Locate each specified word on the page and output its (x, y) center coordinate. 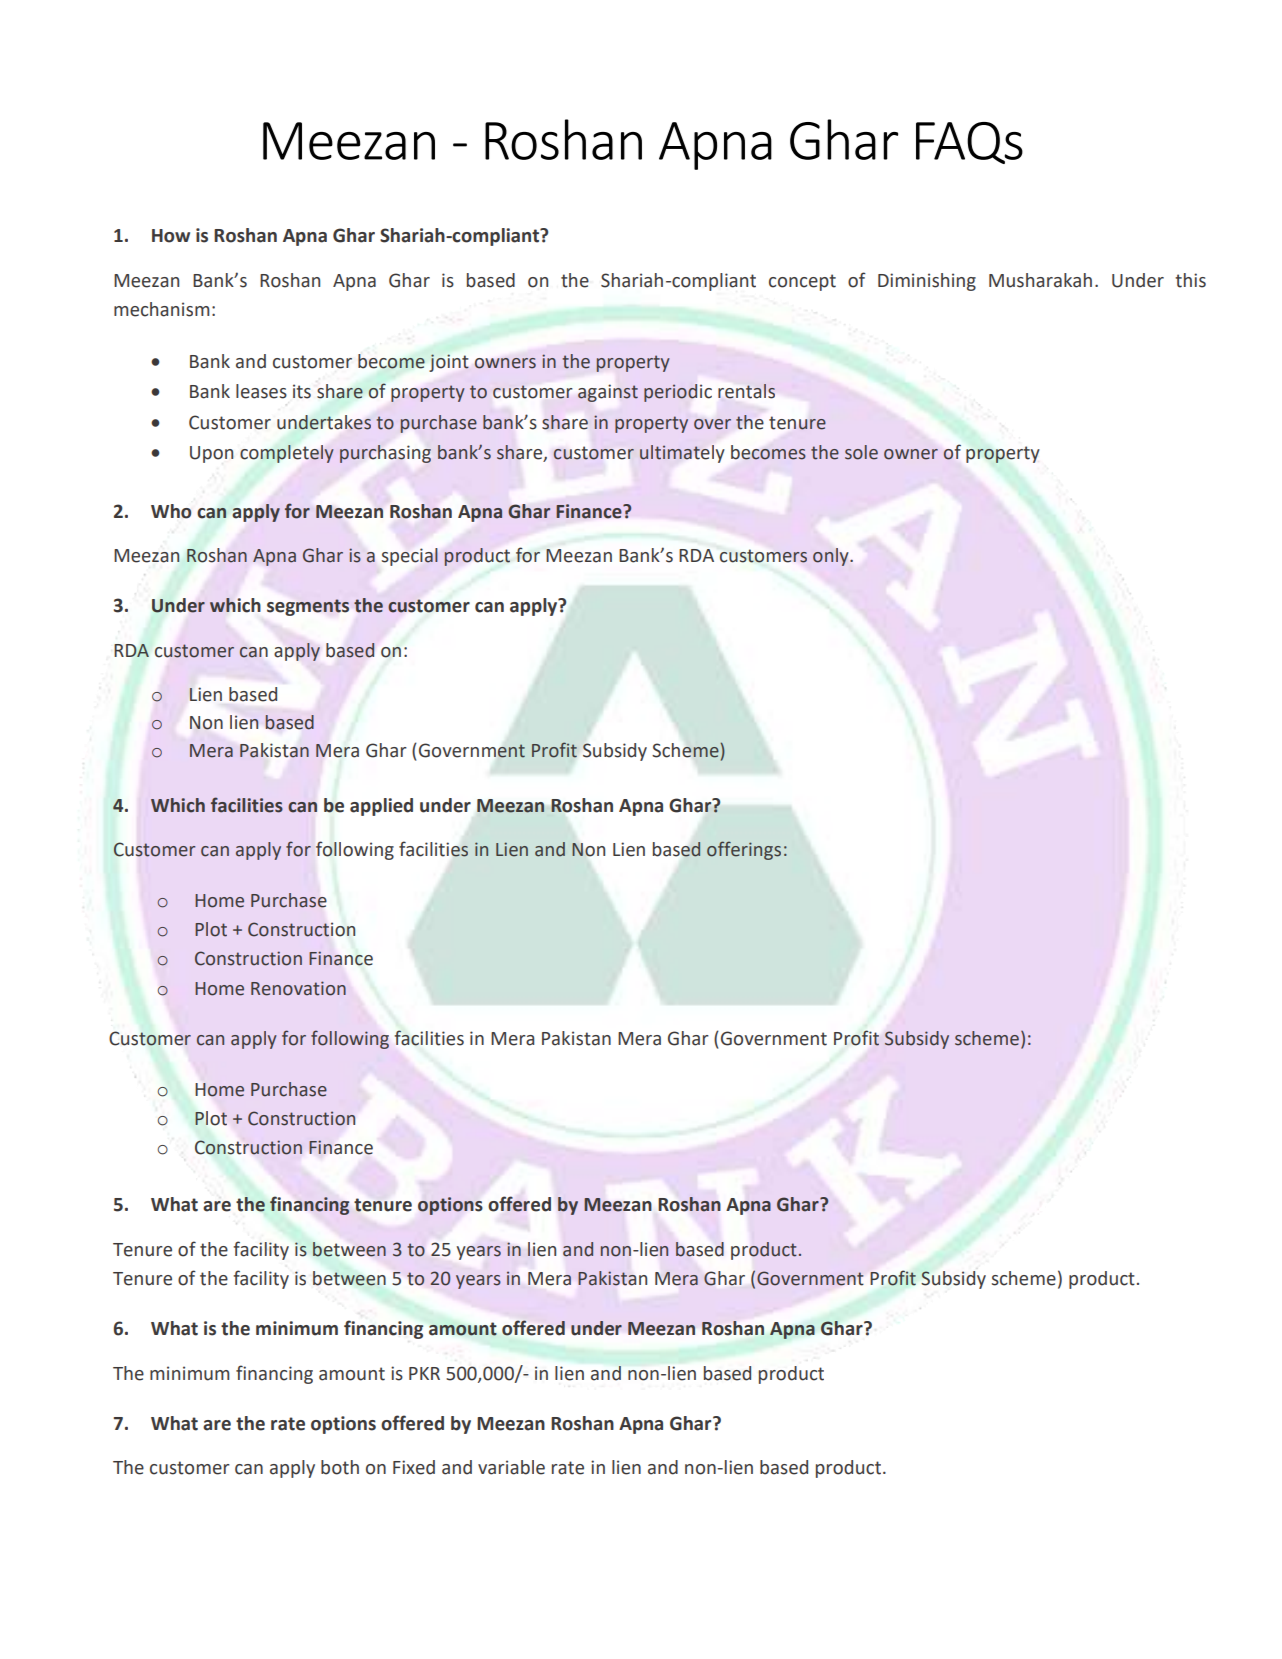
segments (308, 607)
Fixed (414, 1467)
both (340, 1467)
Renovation (298, 988)
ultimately (682, 454)
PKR (424, 1373)
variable (511, 1467)
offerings (744, 850)
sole (861, 452)
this (1190, 280)
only (832, 557)
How (171, 236)
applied (381, 807)
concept (802, 282)
